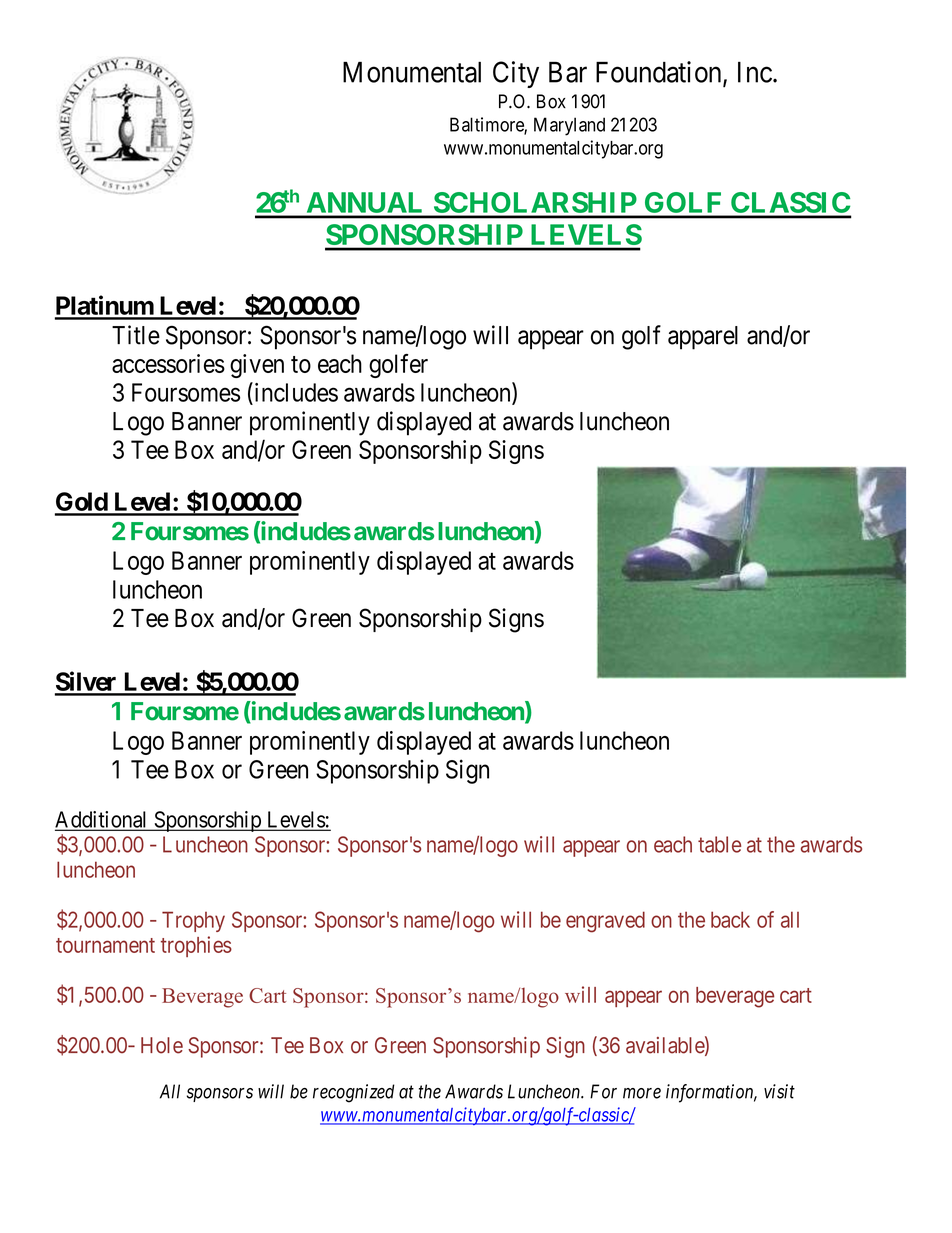 Image resolution: width=952 pixels, height=1233 pixels. Describe the element at coordinates (730, 919) in the screenshot. I see `back` at that location.
